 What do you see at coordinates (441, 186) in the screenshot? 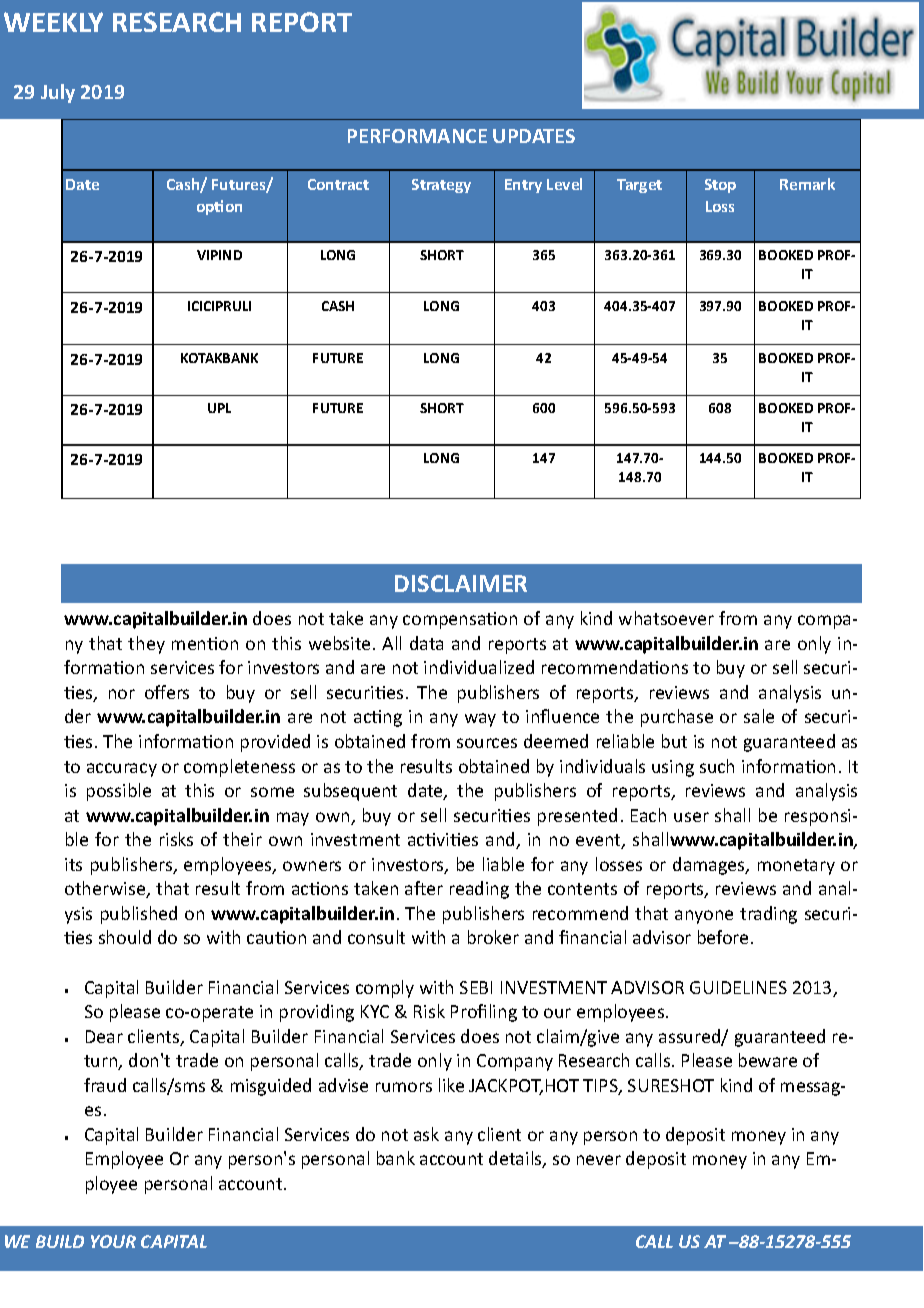
I see `Strategy` at bounding box center [441, 186].
